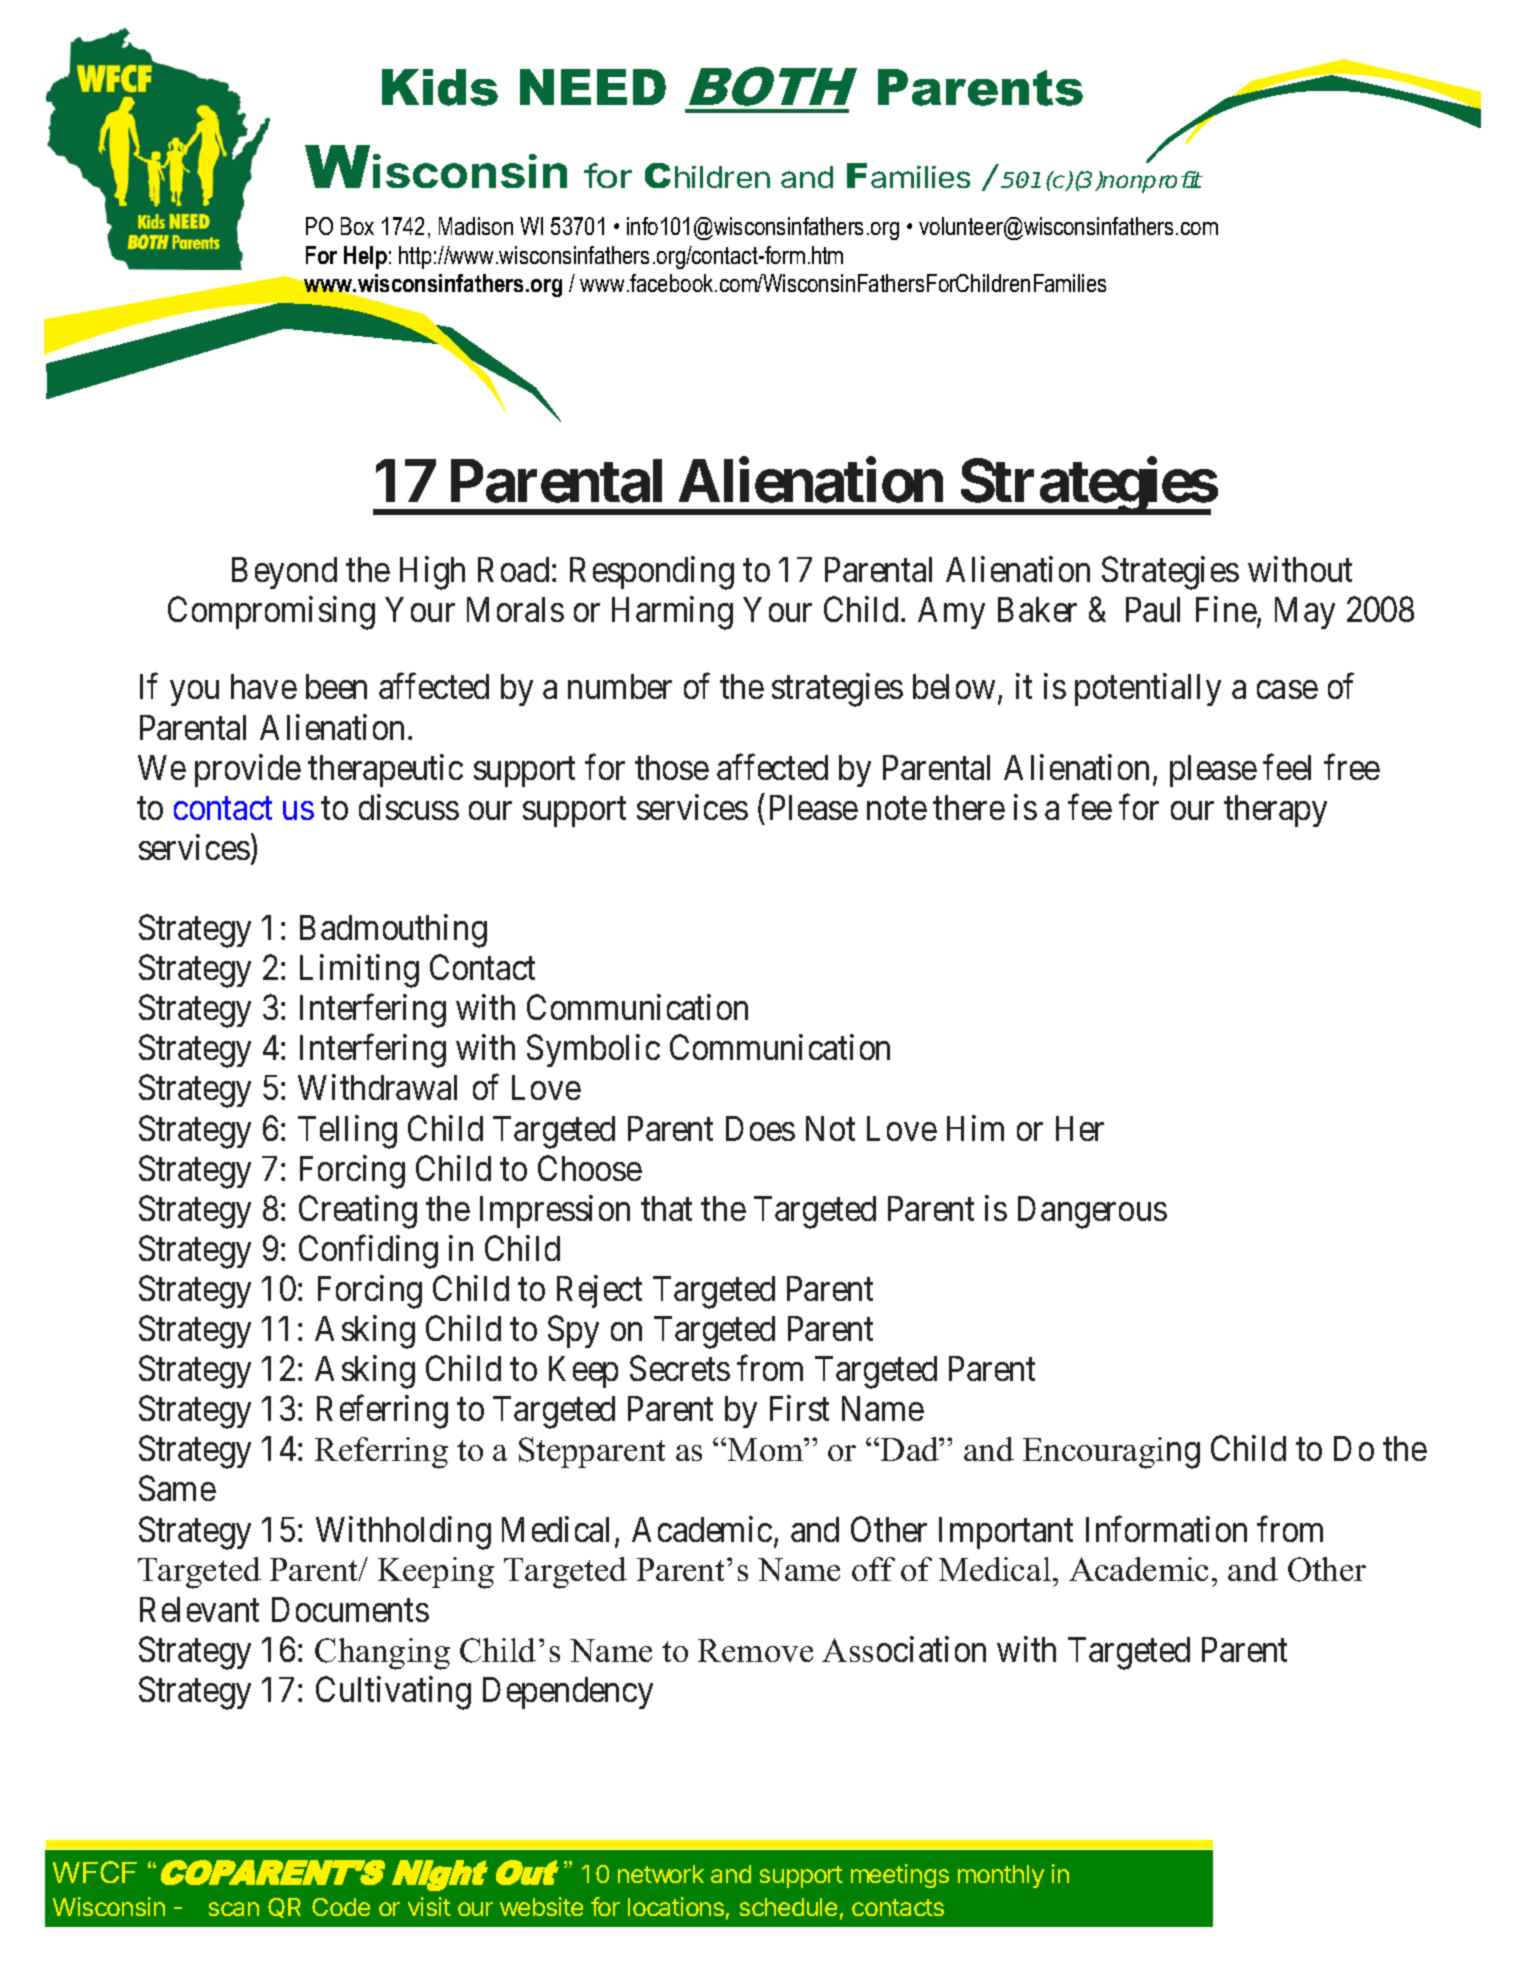 This document has height=1972, width=1524. Describe the element at coordinates (1226, 609) in the document. I see `Fine` at that location.
